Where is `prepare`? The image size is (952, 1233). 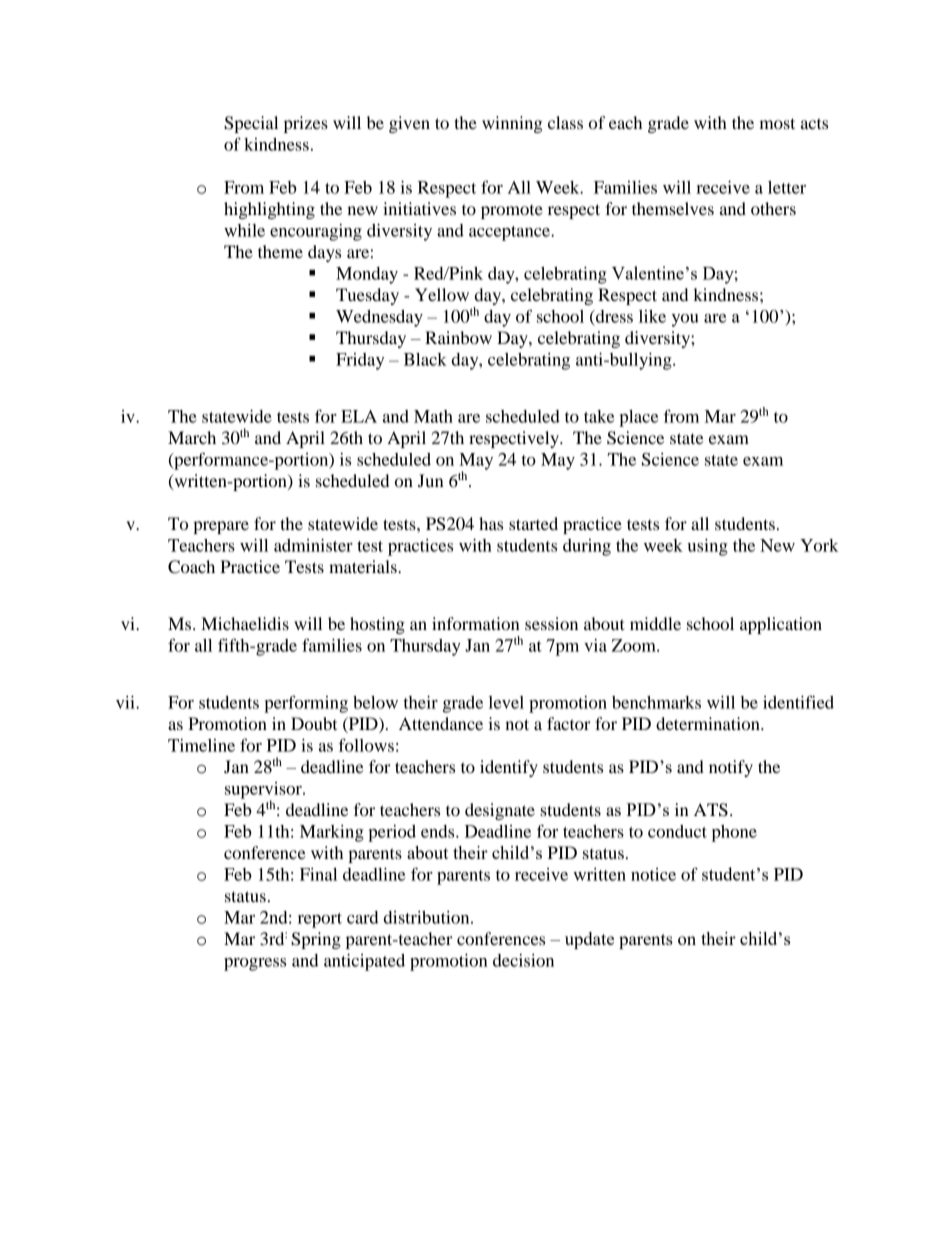 prepare is located at coordinates (221, 527).
